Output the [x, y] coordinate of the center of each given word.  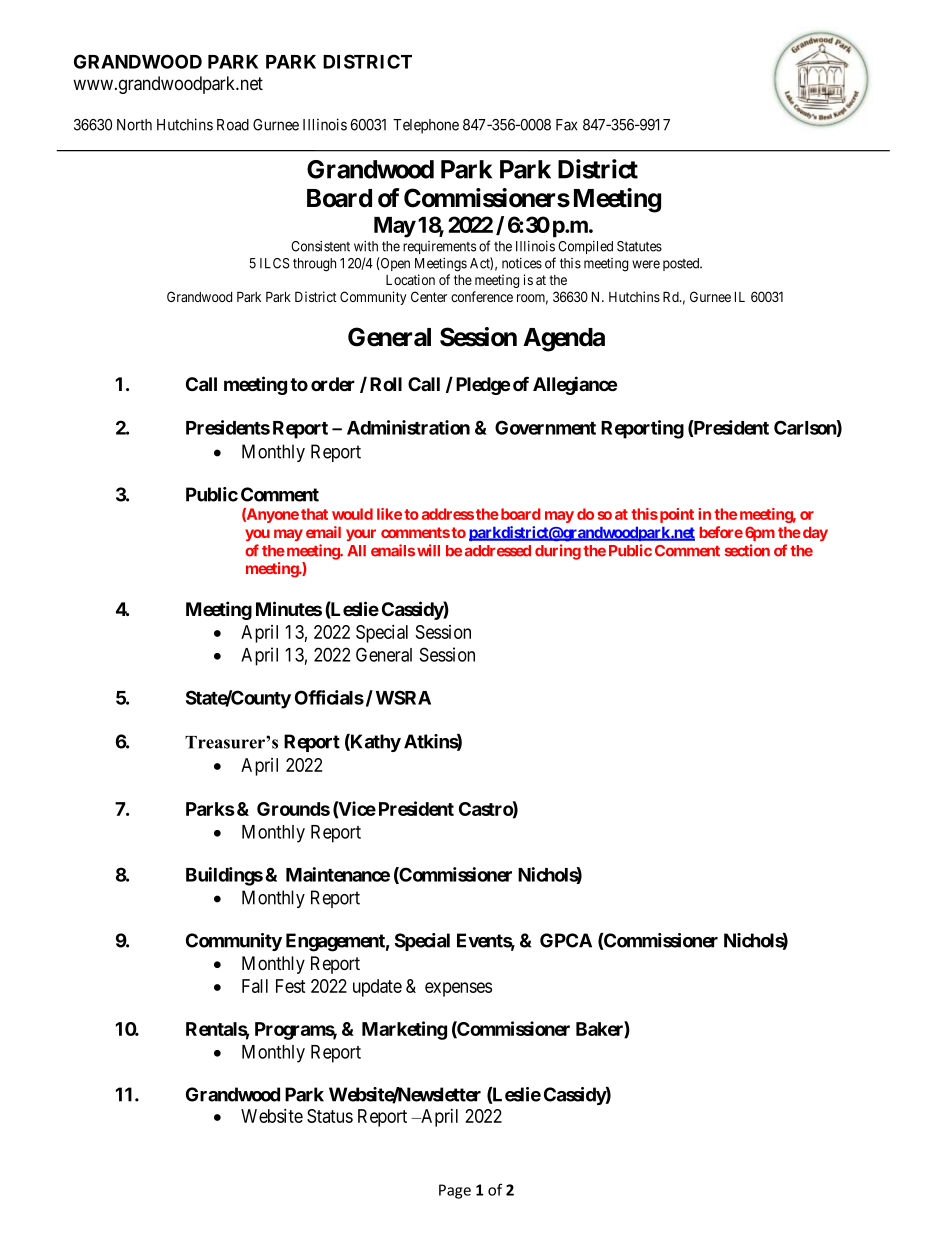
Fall [255, 986]
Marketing [404, 1030]
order [333, 384]
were [646, 264]
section [747, 550]
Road [233, 125]
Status [330, 1116]
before [721, 532]
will [428, 550]
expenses [458, 989]
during [558, 552]
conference [482, 296]
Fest [291, 986]
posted [682, 264]
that [314, 514]
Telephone [426, 126]
